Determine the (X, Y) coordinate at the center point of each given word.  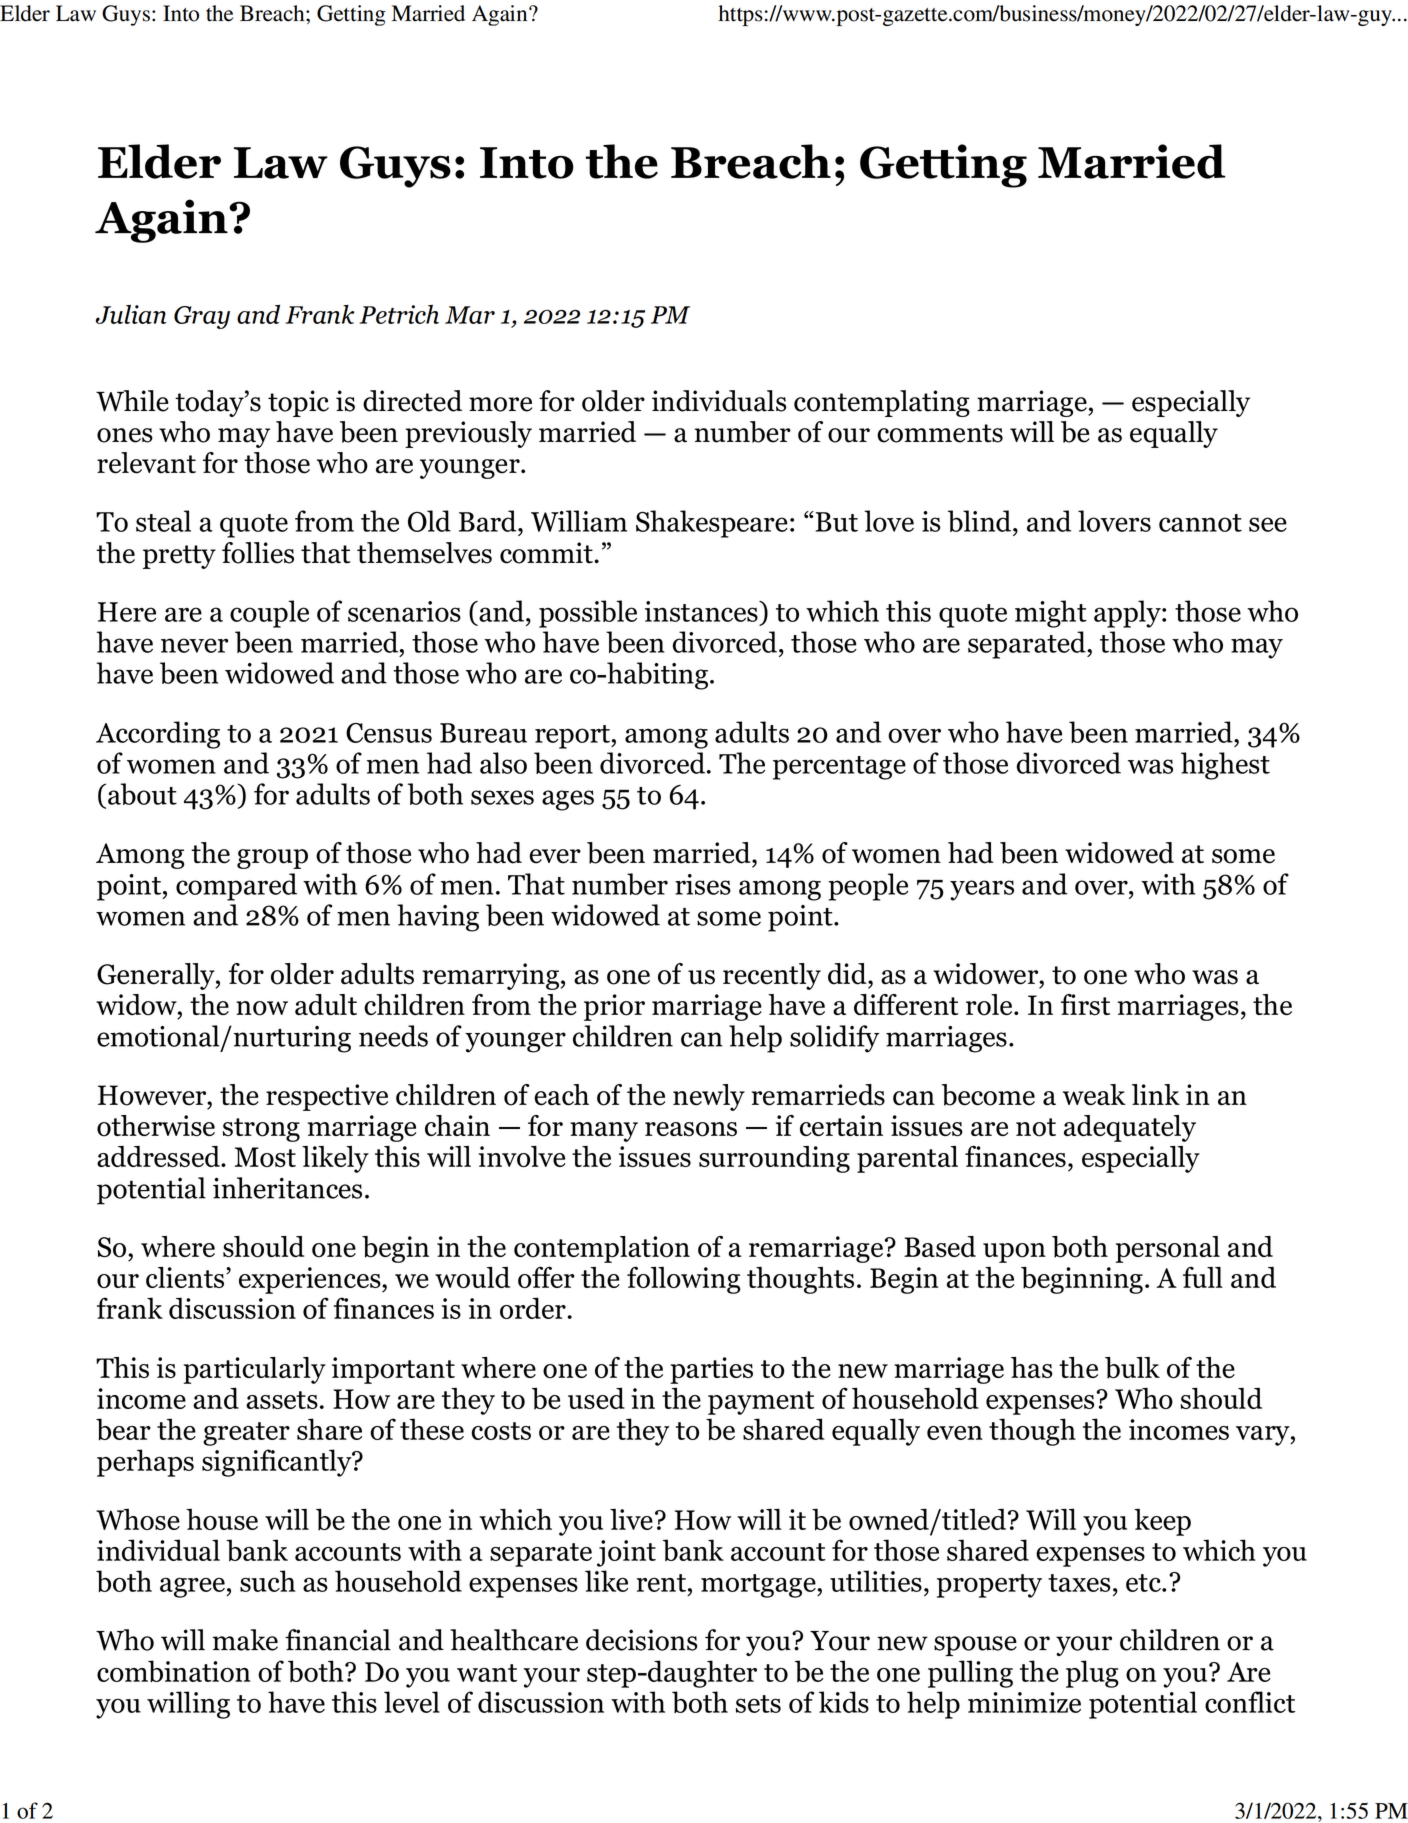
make (245, 1640)
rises (703, 884)
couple (269, 614)
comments (940, 433)
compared (236, 887)
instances (702, 611)
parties (711, 1370)
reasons (691, 1129)
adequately (1130, 1128)
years (982, 890)
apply (1128, 614)
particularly (254, 1370)
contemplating (882, 403)
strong (261, 1130)
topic (298, 403)
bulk (1132, 1368)
